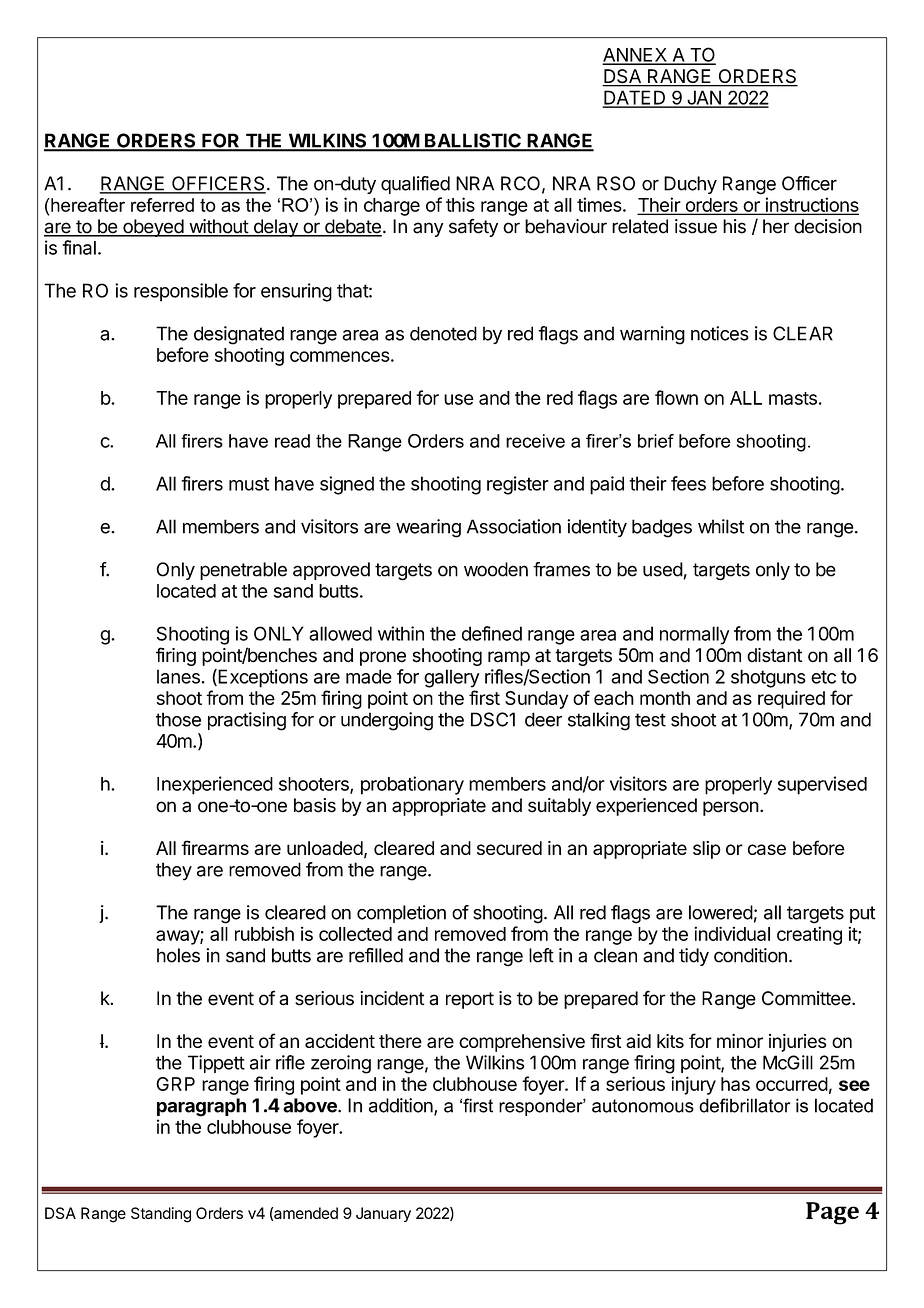 The image size is (924, 1308). Describe the element at coordinates (161, 1215) in the screenshot. I see `Standing` at that location.
